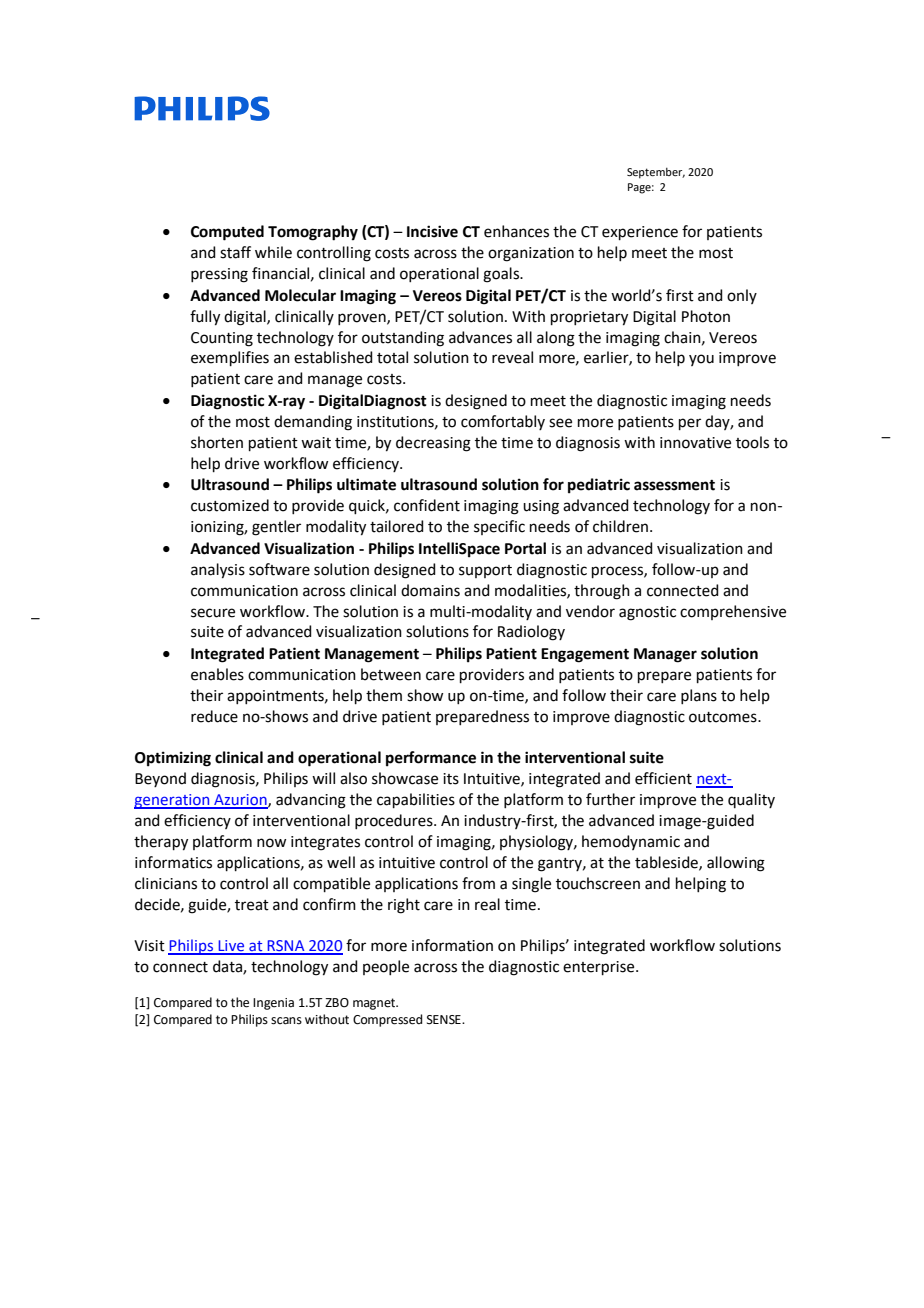  I want to click on Computed, so click(227, 233).
